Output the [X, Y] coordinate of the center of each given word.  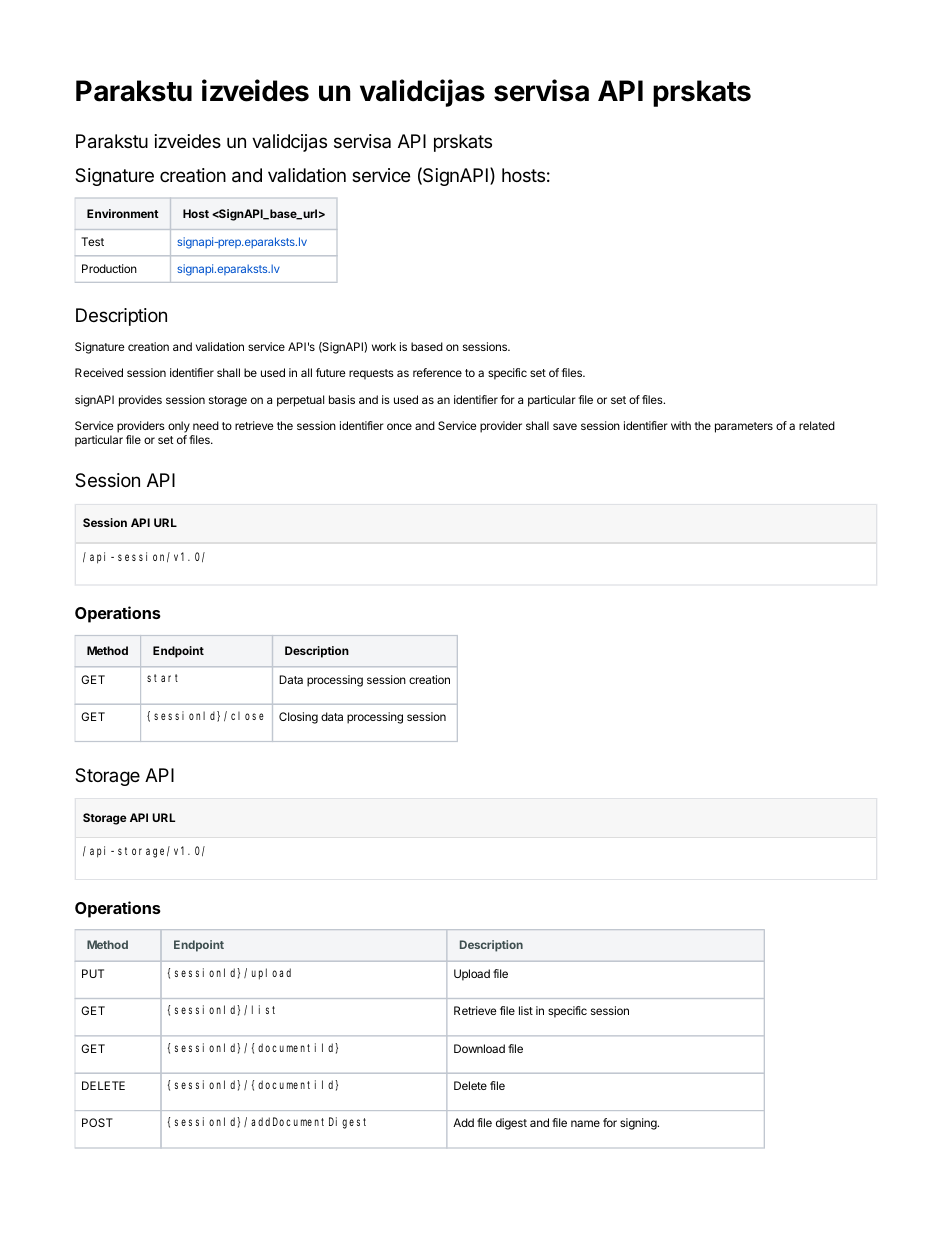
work [384, 346]
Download [479, 1048]
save [565, 426]
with [681, 425]
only [180, 428]
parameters [744, 427]
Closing [298, 718]
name [585, 1123]
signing [639, 1124]
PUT [93, 973]
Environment [123, 213]
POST [97, 1122]
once [399, 426]
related [817, 425]
